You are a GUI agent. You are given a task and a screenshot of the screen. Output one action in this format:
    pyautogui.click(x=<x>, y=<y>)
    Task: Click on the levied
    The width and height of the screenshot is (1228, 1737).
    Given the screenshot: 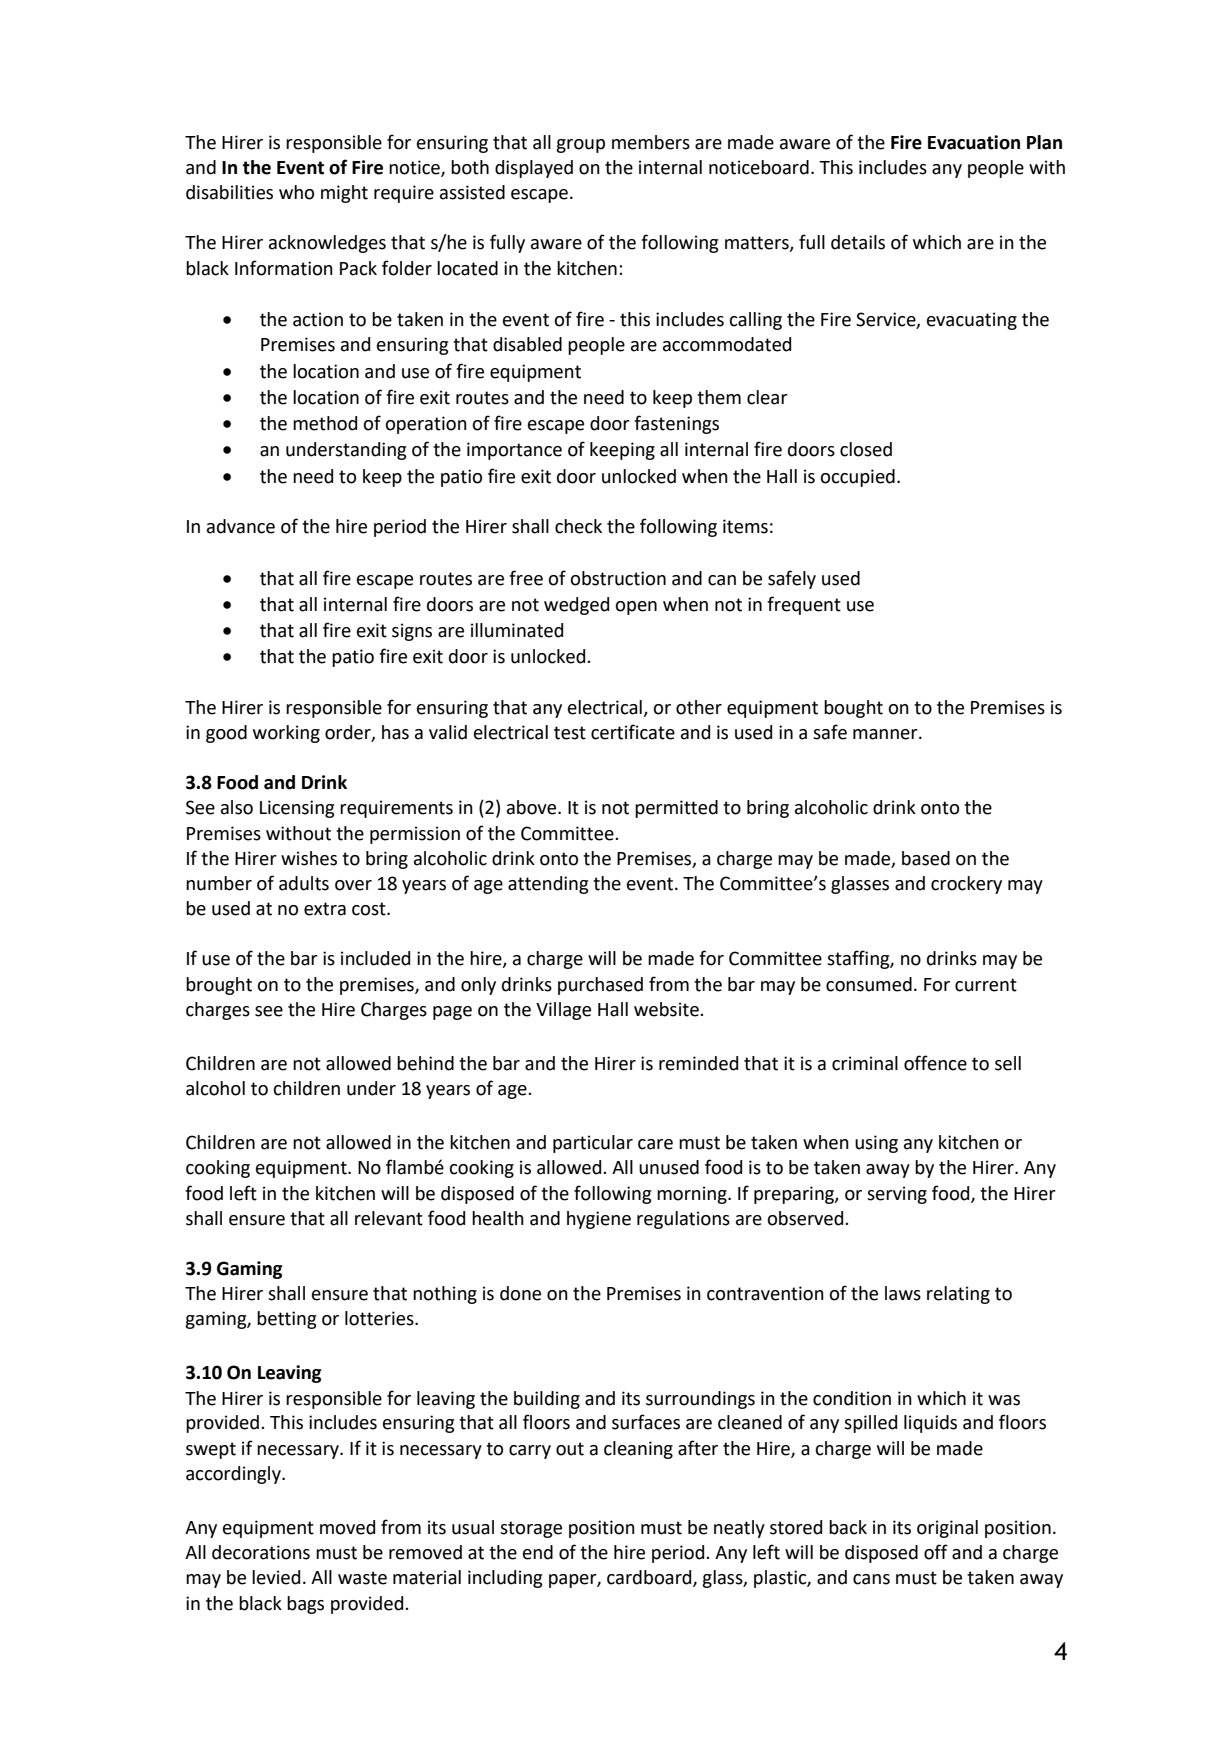 What is the action you would take?
    pyautogui.click(x=276, y=1577)
